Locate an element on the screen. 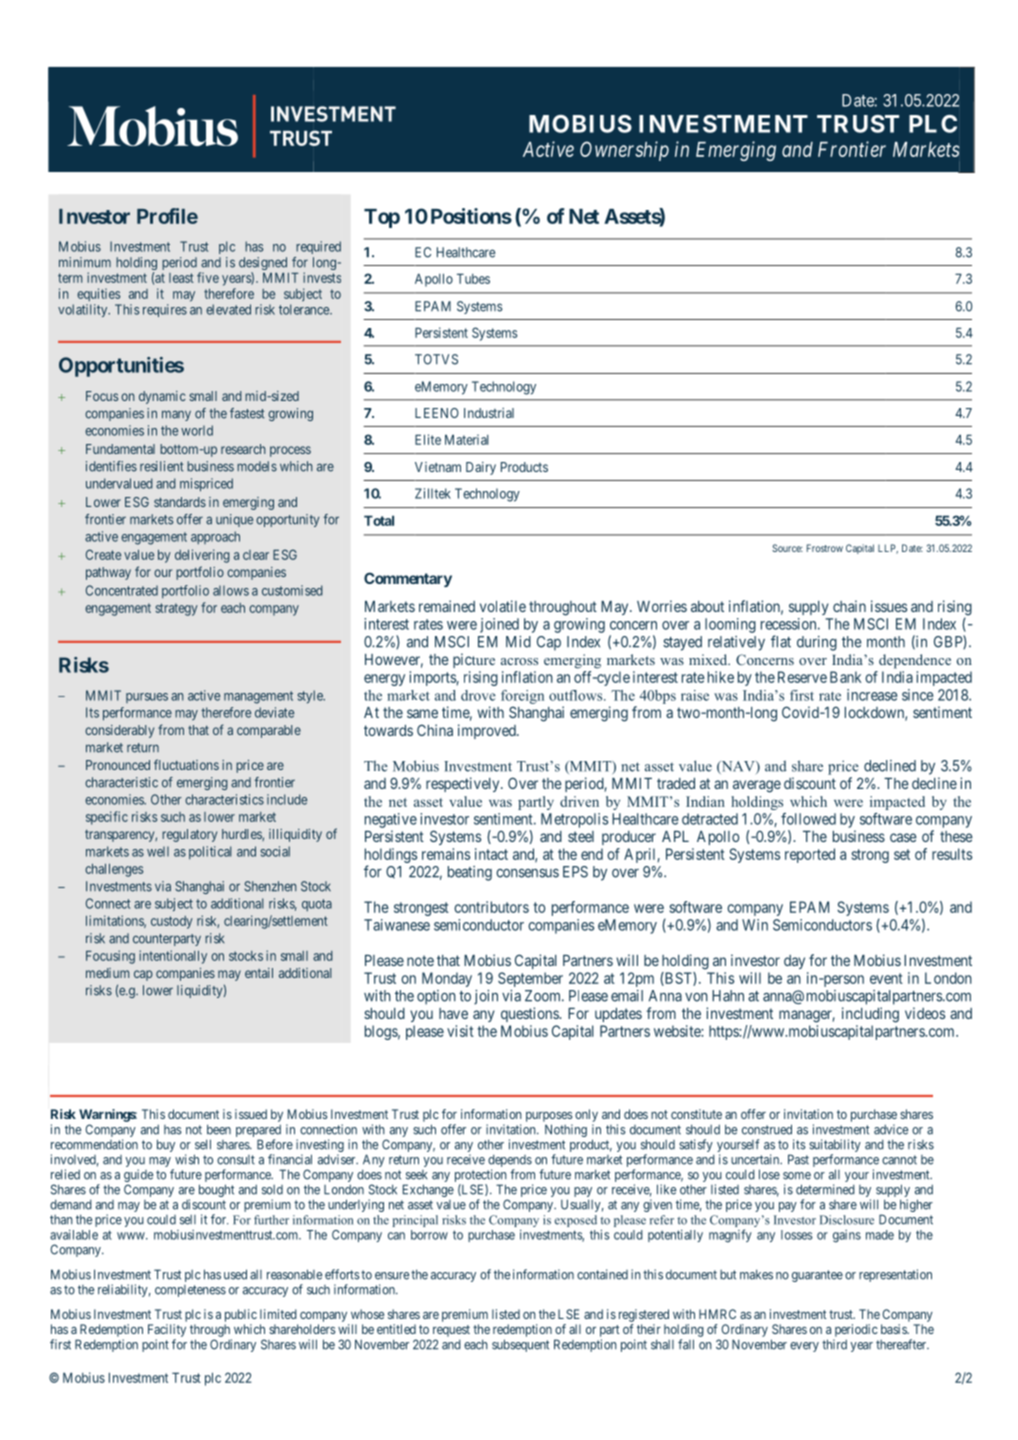 Image resolution: width=1018 pixels, height=1440 pixels. Ownership is located at coordinates (624, 151).
